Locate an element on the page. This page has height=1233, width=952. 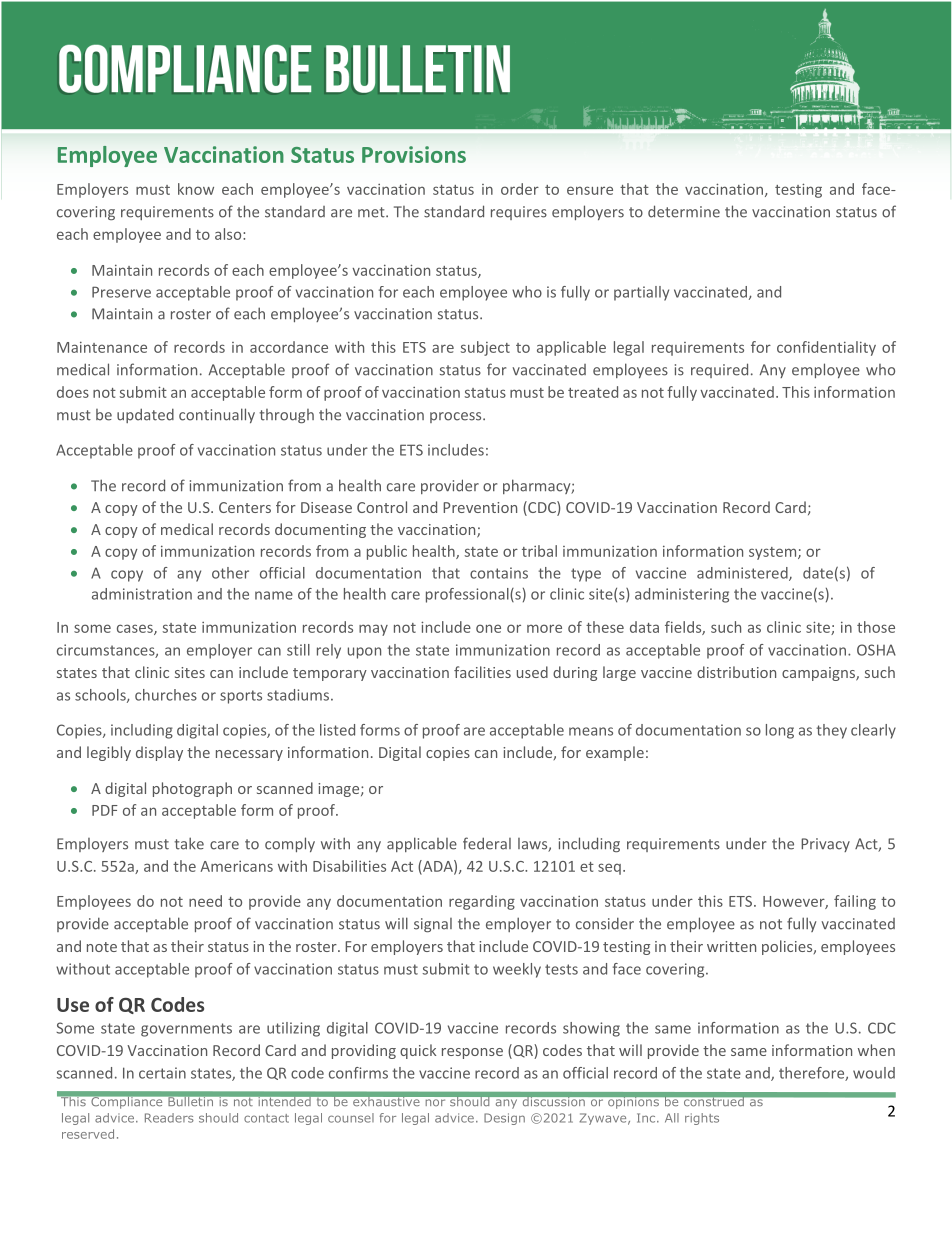
process is located at coordinates (457, 417).
